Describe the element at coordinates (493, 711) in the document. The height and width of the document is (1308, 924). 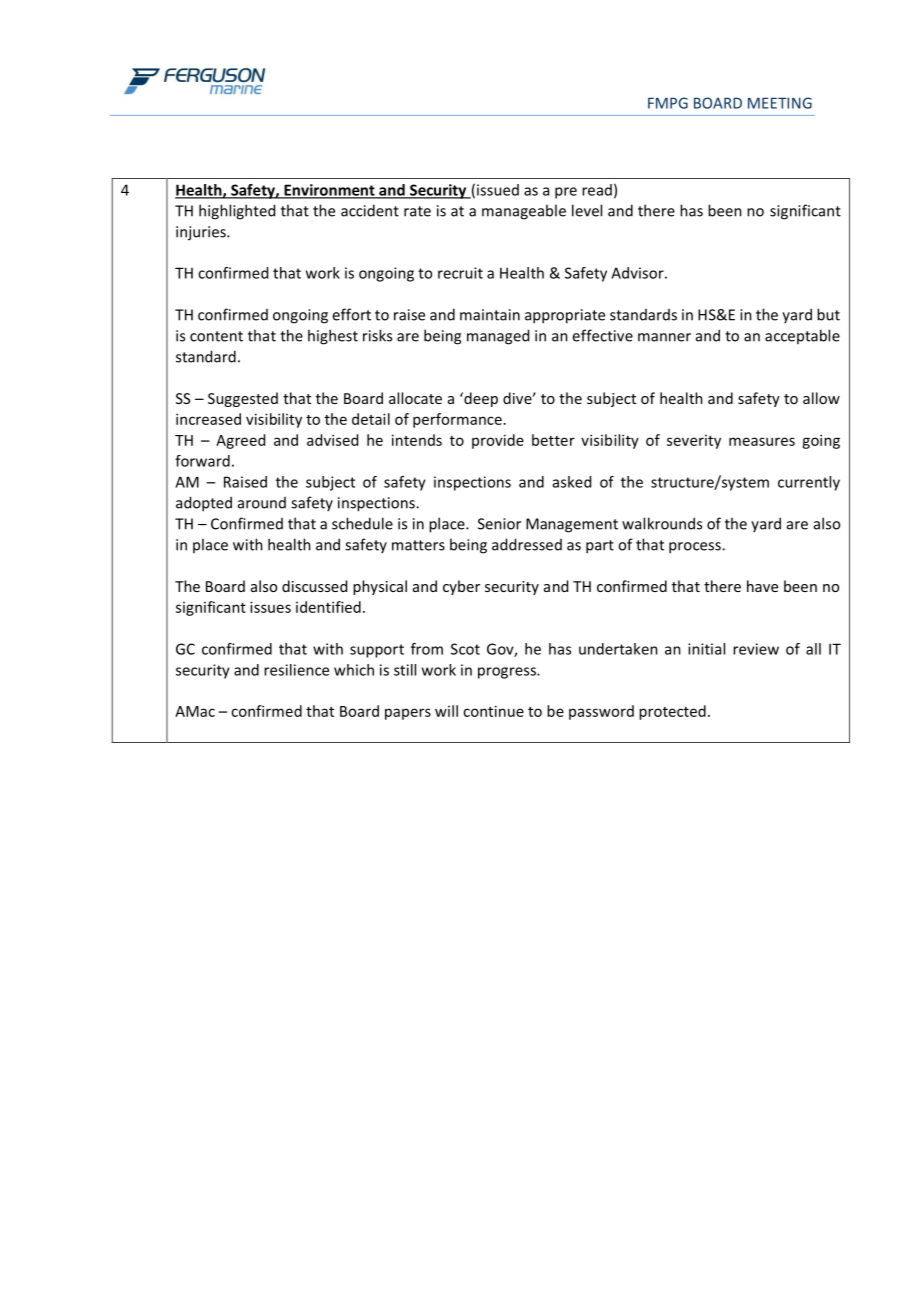
I see `continue` at that location.
